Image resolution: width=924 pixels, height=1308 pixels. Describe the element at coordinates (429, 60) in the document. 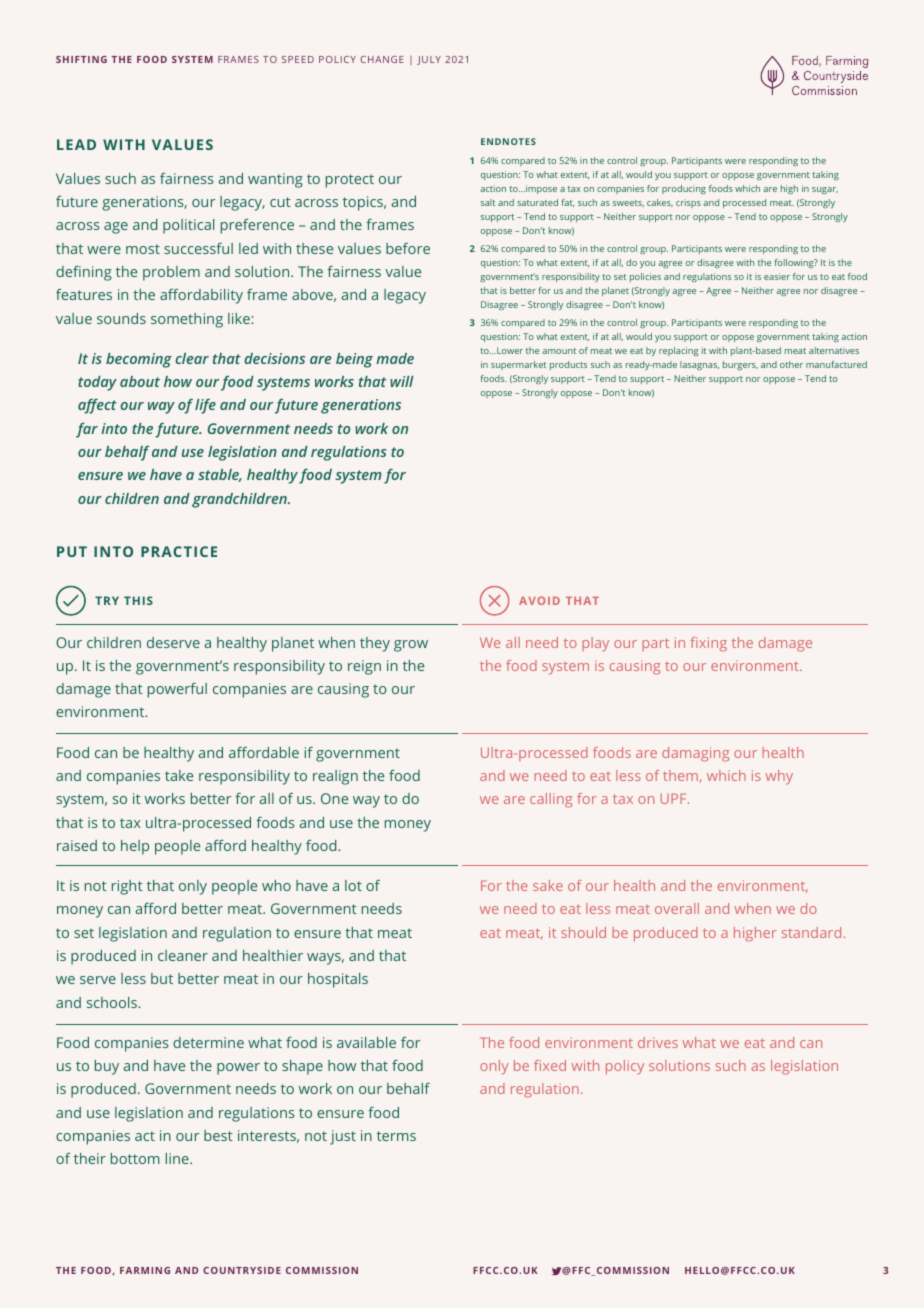

I see `JULY` at that location.
